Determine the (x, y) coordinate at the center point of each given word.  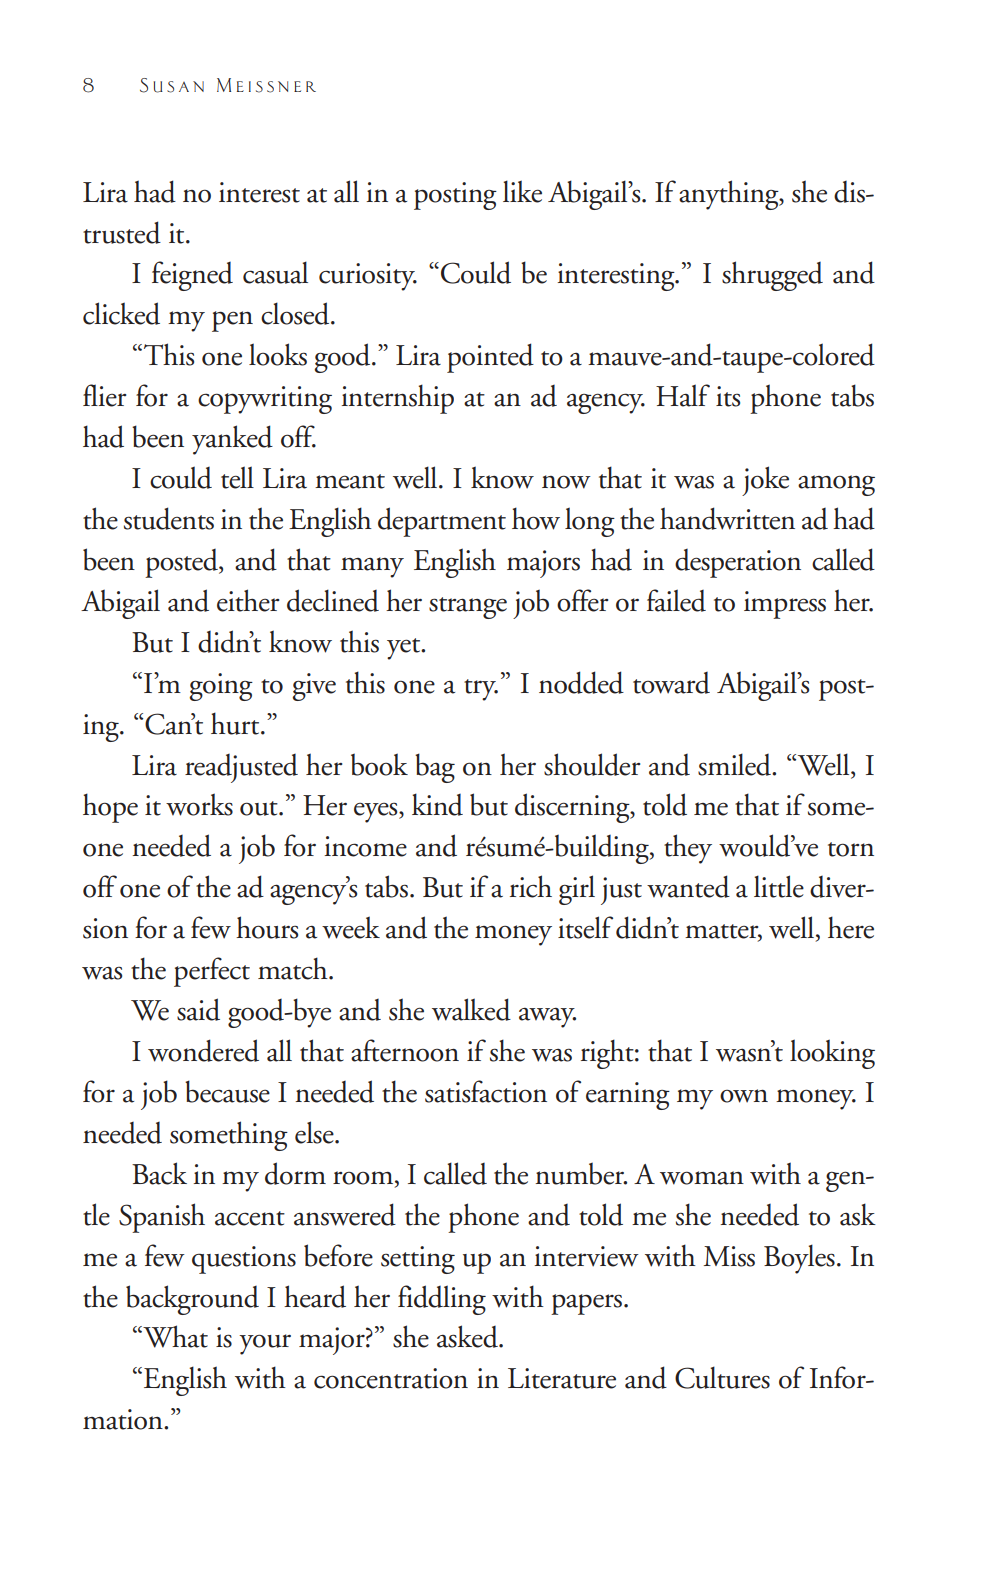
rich (531, 886)
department (442, 522)
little (779, 886)
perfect (212, 972)
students (169, 518)
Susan (172, 85)
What (174, 1336)
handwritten (727, 518)
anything (730, 195)
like (522, 191)
